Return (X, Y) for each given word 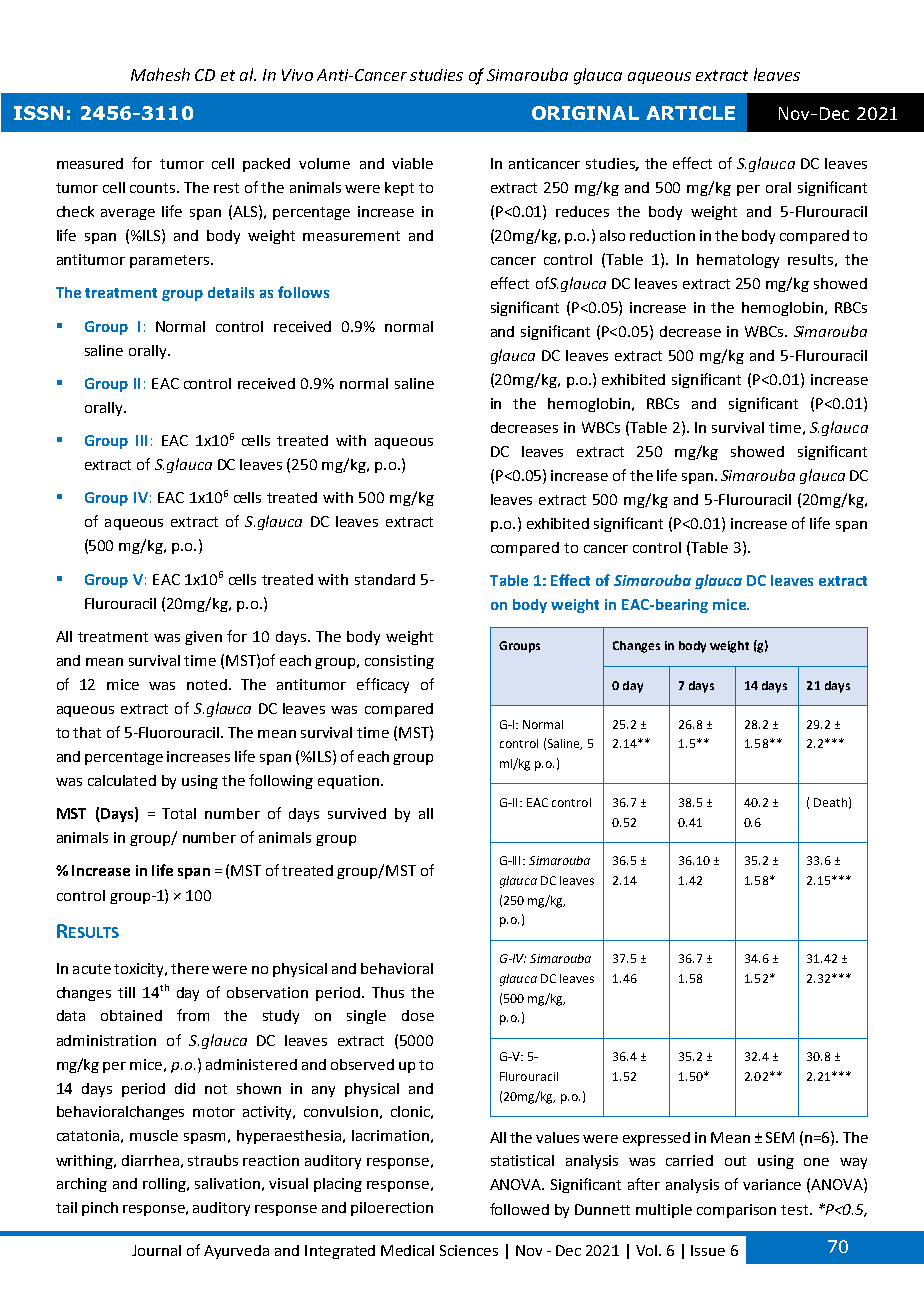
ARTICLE (690, 113)
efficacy (383, 685)
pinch (100, 1209)
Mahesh (160, 74)
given (203, 638)
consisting (399, 662)
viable (412, 163)
